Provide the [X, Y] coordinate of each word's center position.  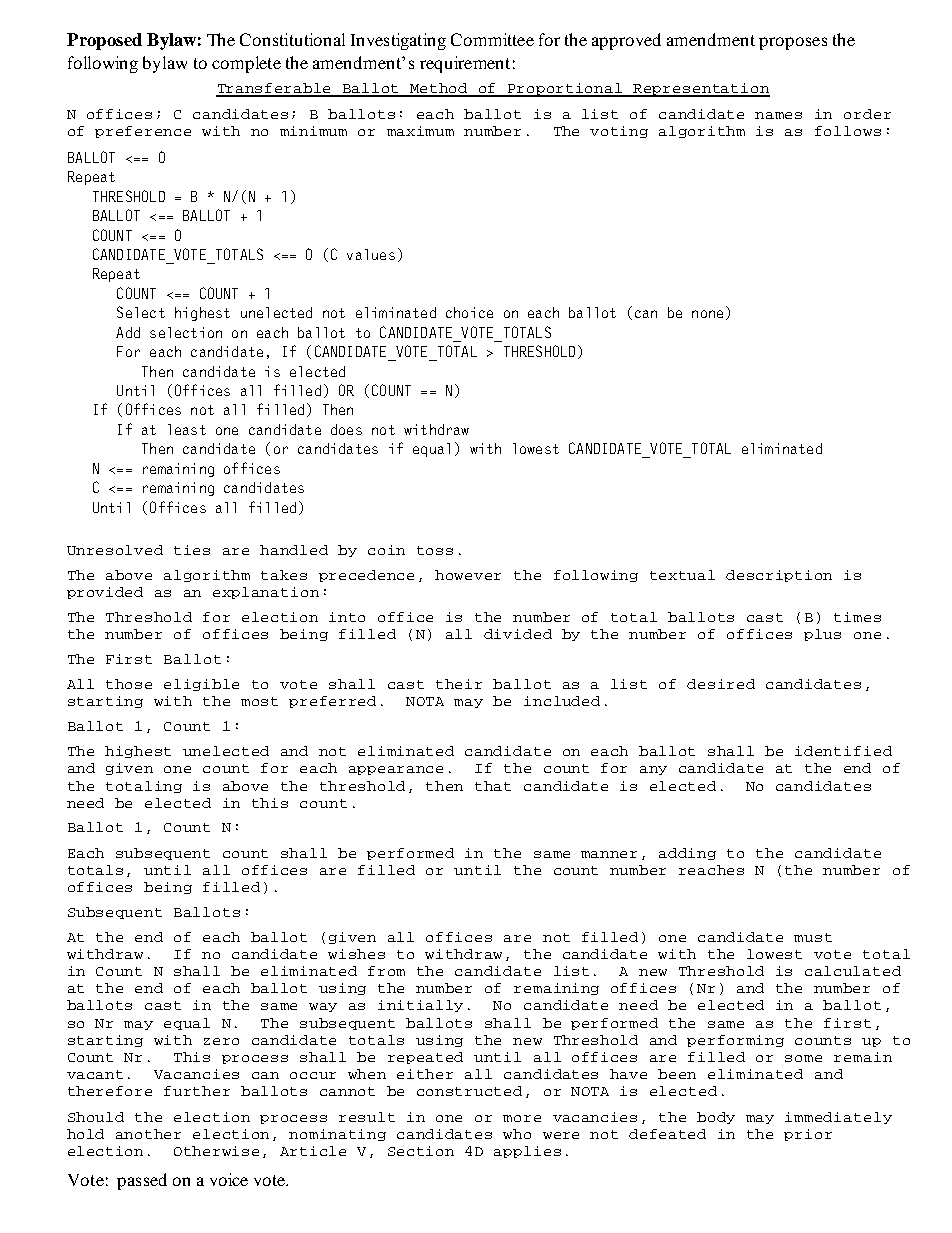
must [813, 937]
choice [469, 312]
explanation [266, 593]
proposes [793, 43]
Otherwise [216, 1151]
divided [518, 634]
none [707, 314]
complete [246, 64]
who [517, 1134]
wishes [356, 954]
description [779, 576]
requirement [465, 64]
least [187, 429]
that [493, 786]
